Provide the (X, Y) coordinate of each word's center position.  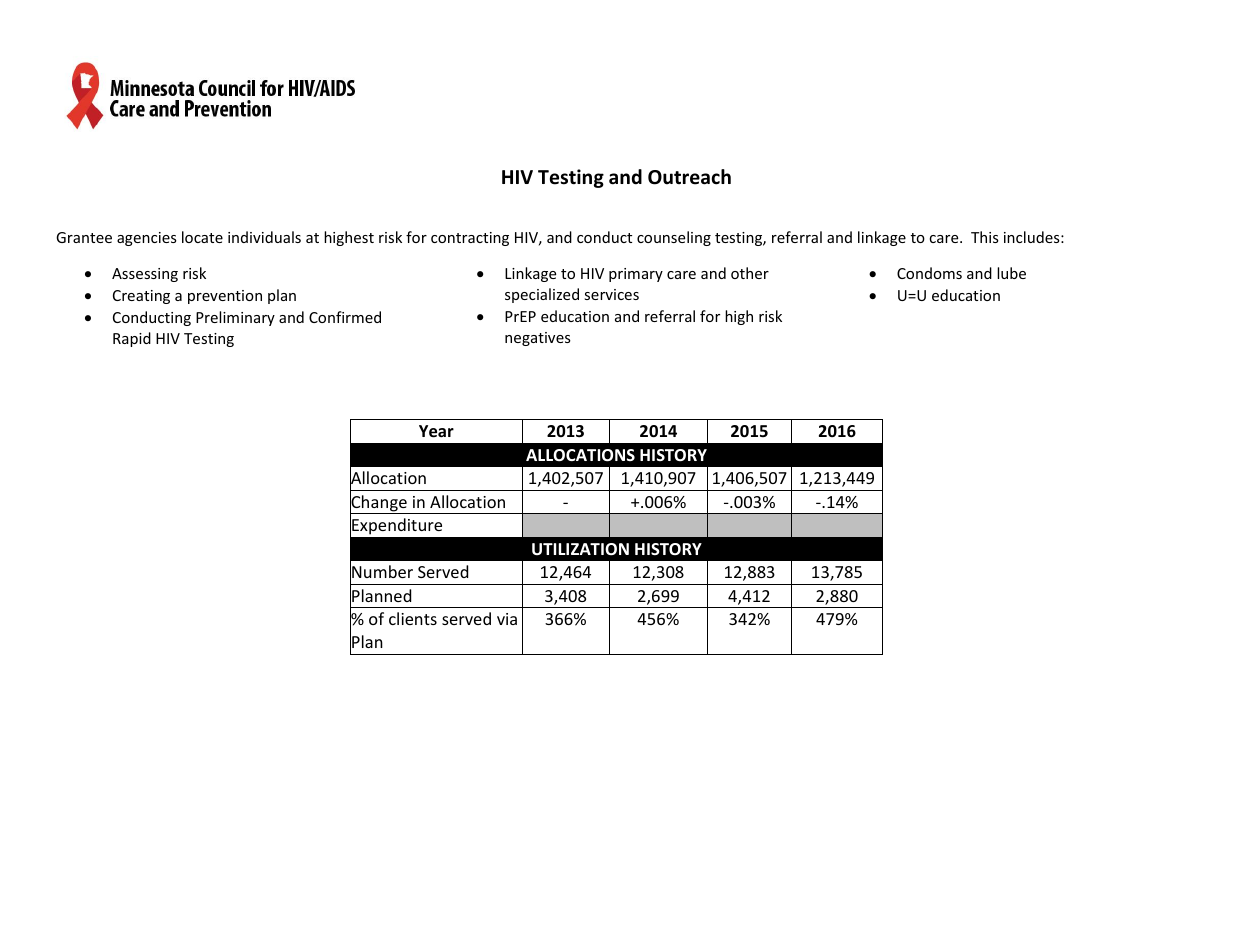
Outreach (689, 177)
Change (379, 503)
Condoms (929, 273)
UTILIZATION (580, 549)
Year (436, 431)
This (985, 237)
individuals (264, 237)
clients (413, 618)
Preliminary (235, 318)
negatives (538, 339)
